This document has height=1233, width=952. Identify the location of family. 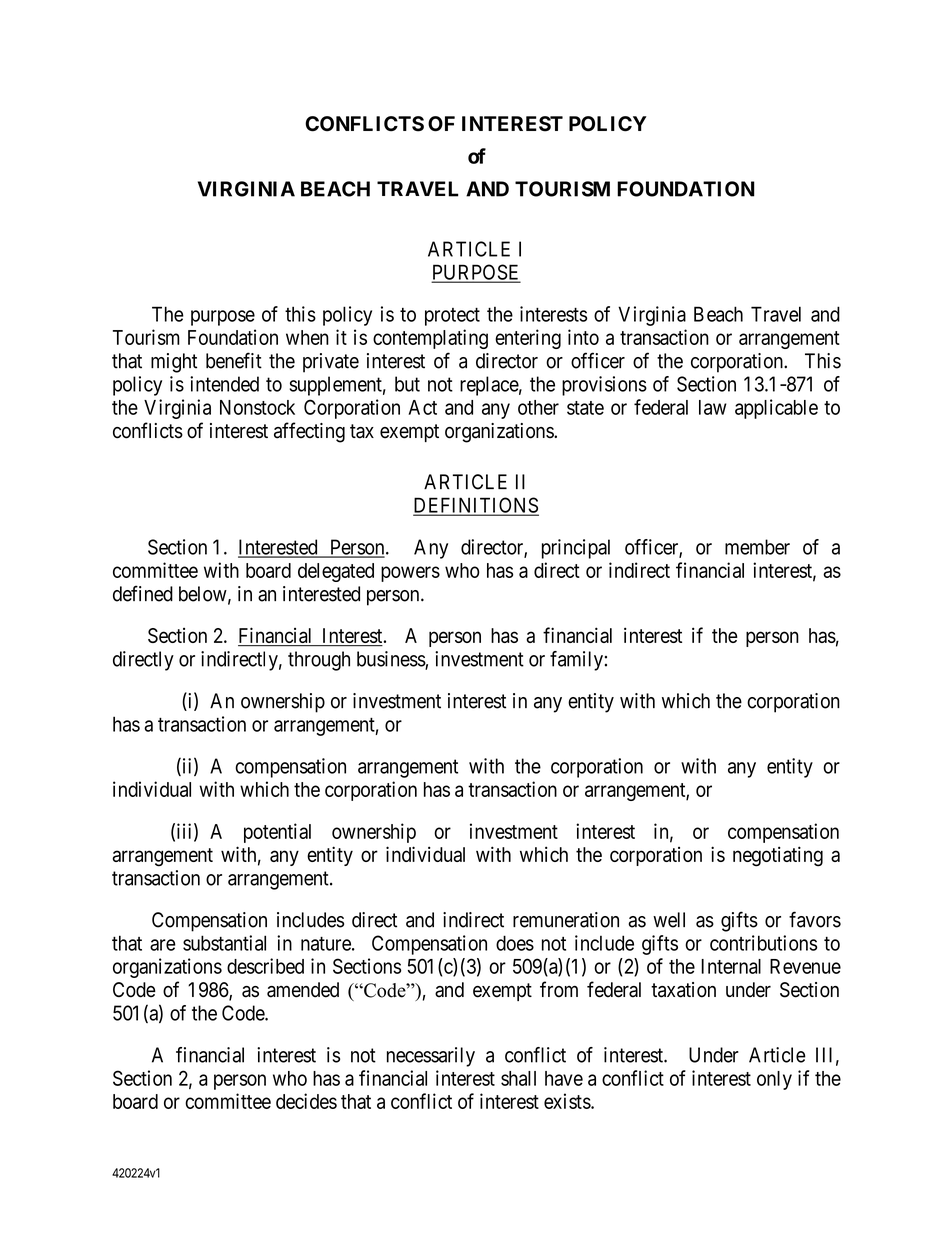
(576, 661).
